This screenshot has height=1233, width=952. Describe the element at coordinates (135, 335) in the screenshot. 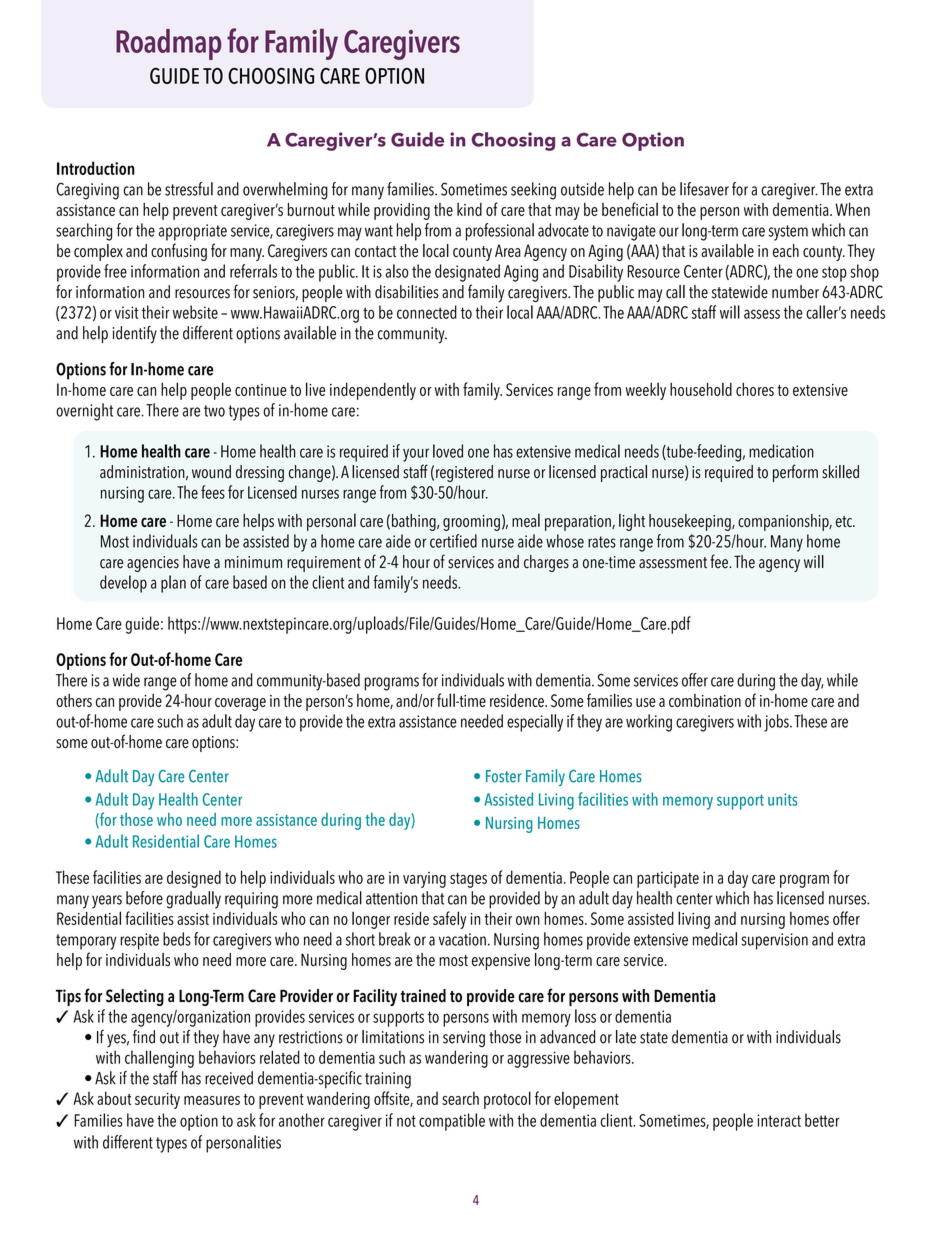

I see `identify` at that location.
